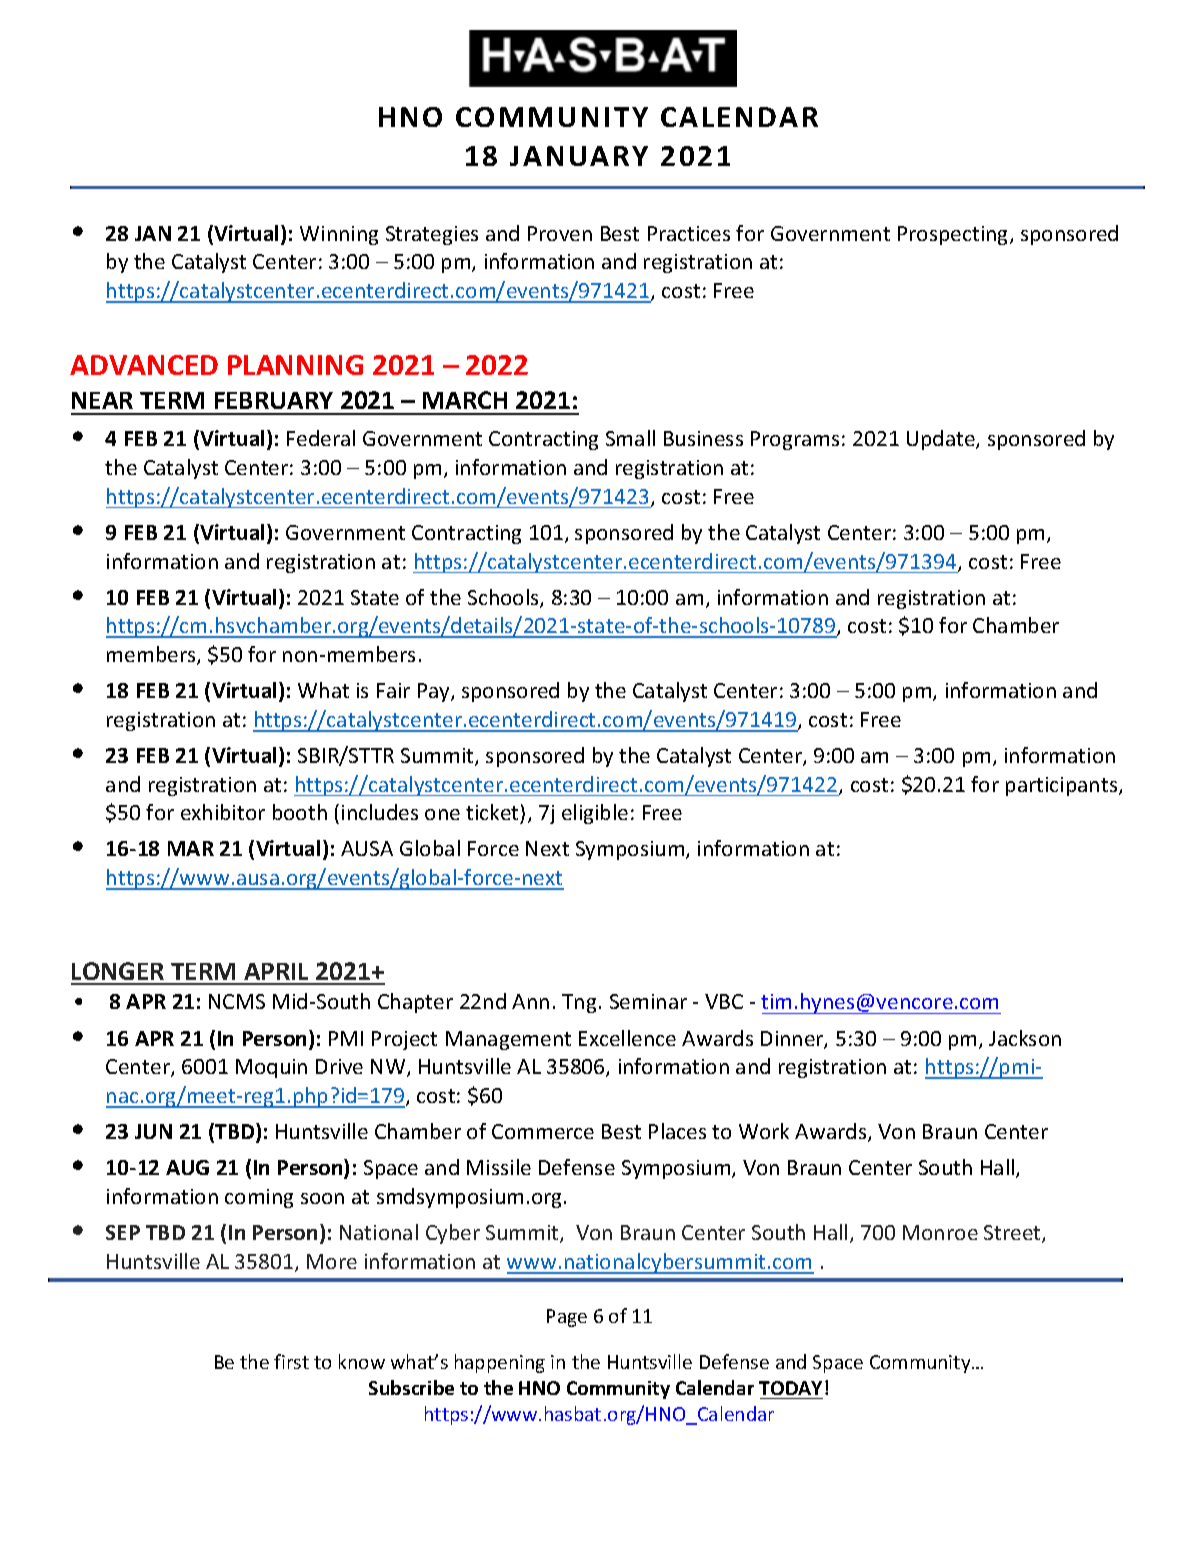  I want to click on eligible, so click(595, 814).
